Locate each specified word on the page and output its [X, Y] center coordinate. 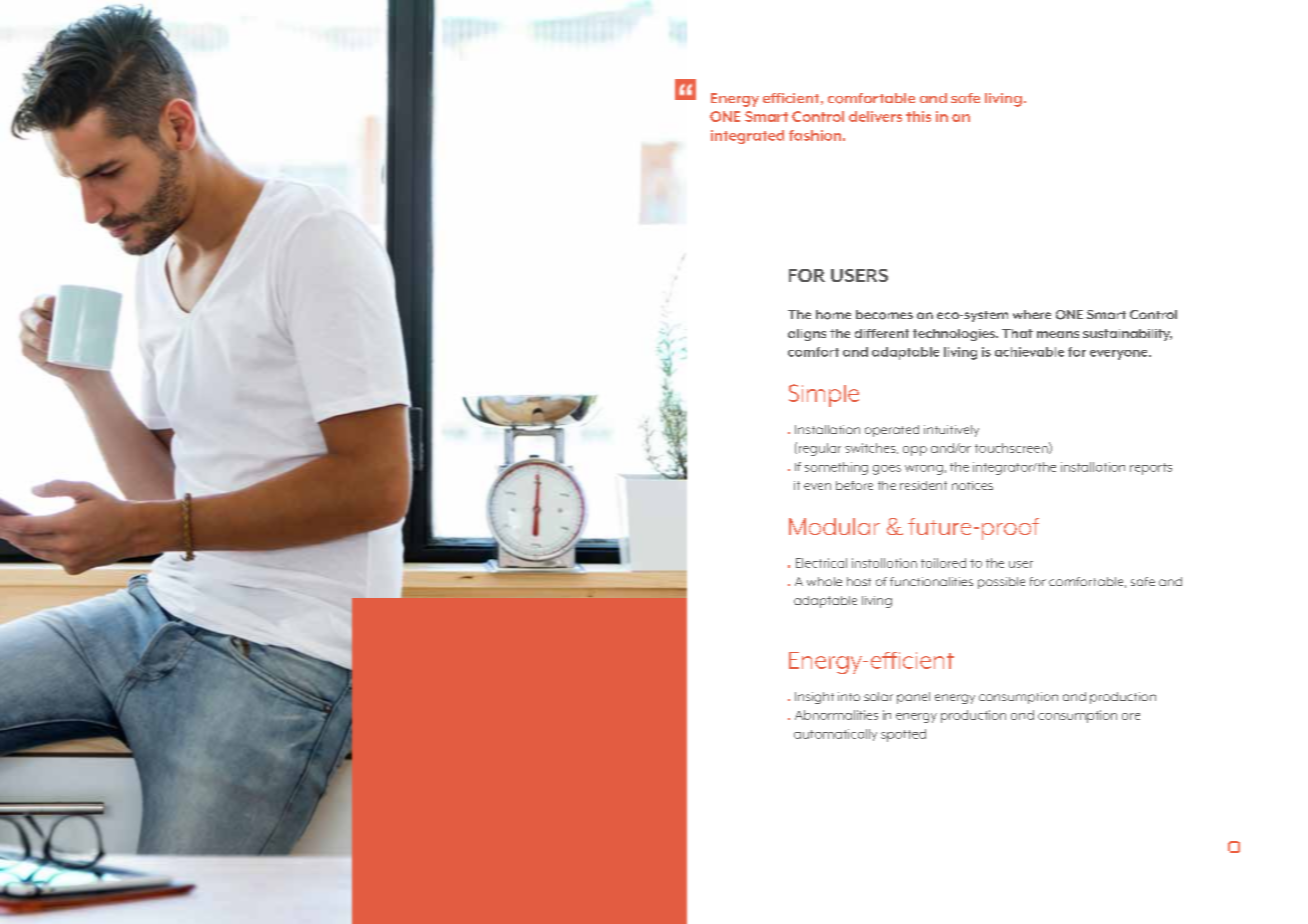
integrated [747, 137]
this [918, 116]
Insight [814, 698]
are [1131, 716]
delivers [875, 116]
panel [913, 698]
